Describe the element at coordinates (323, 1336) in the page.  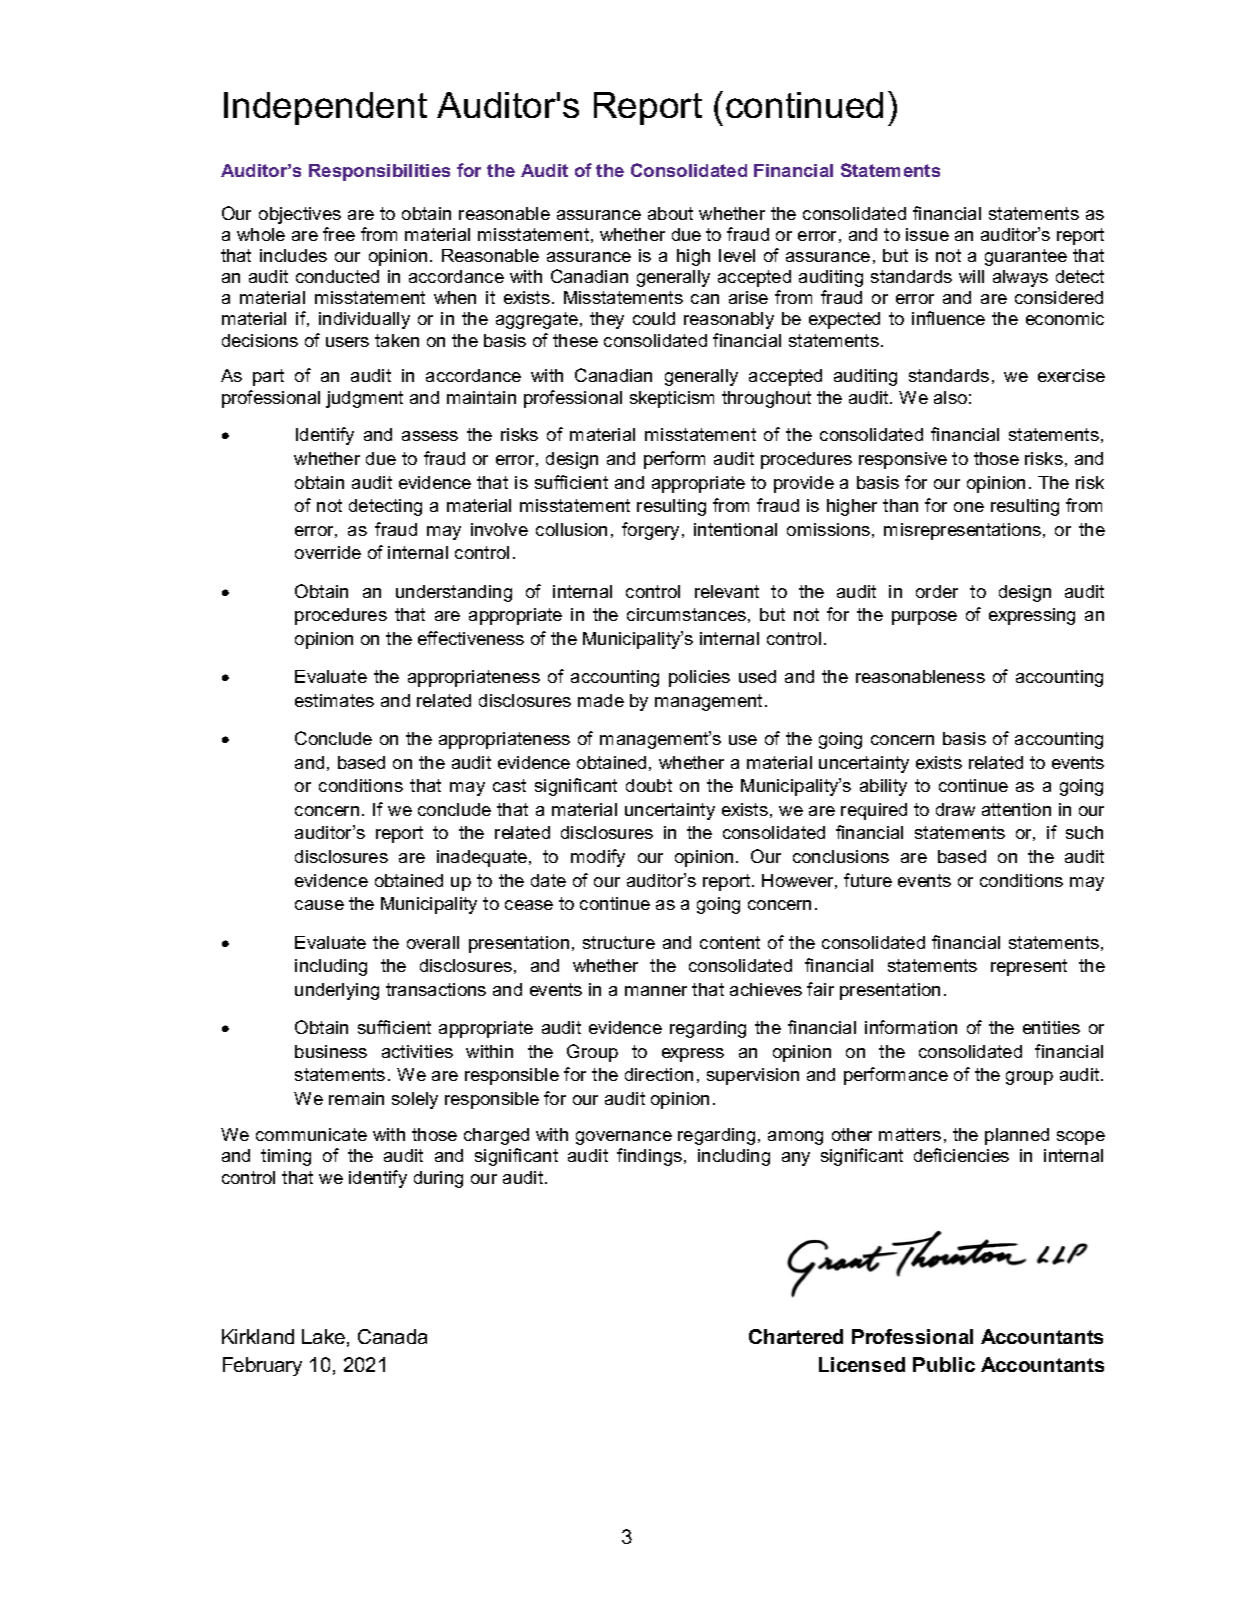
I see `Lake` at that location.
